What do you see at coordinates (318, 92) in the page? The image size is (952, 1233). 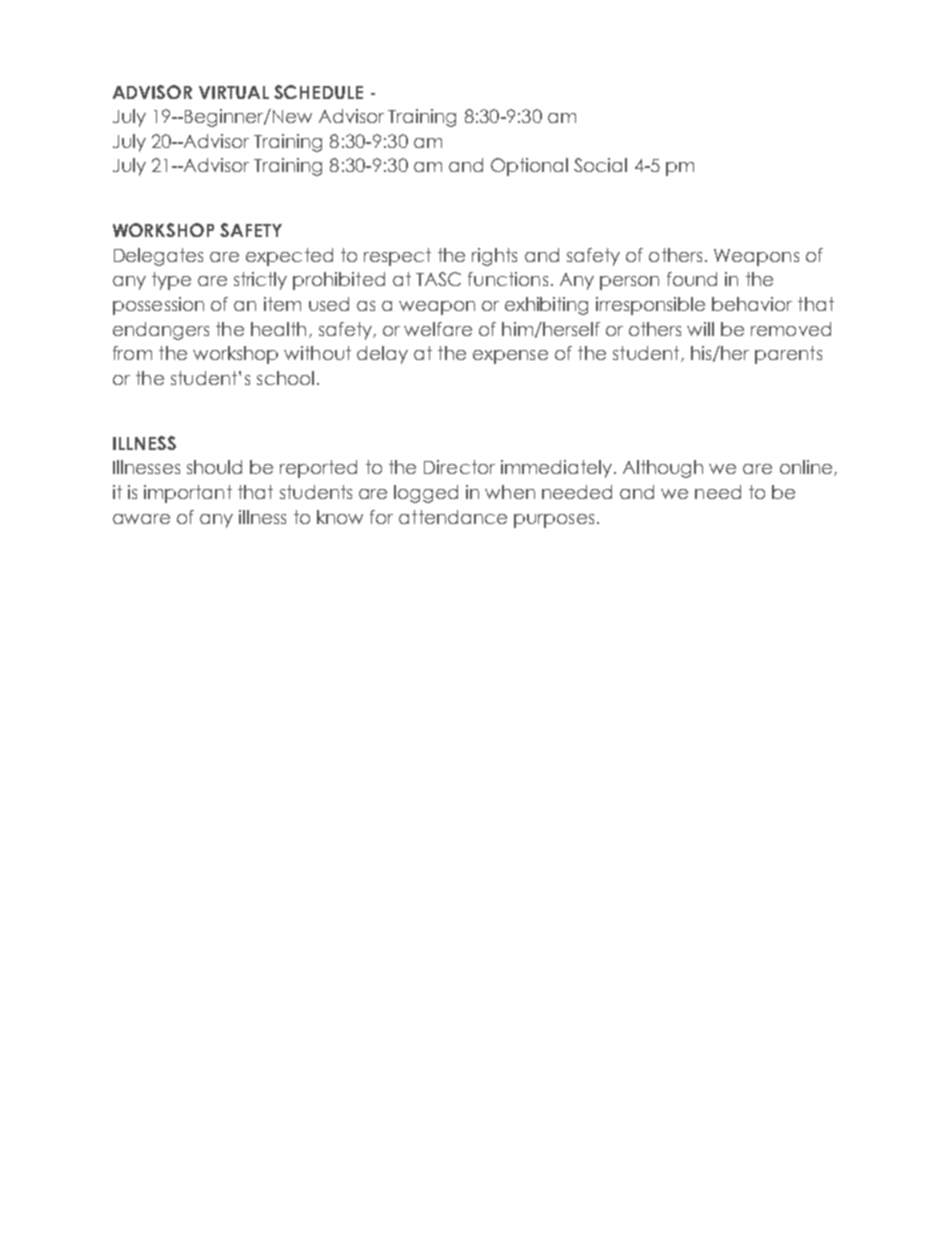 I see `SCHEDULE` at bounding box center [318, 92].
